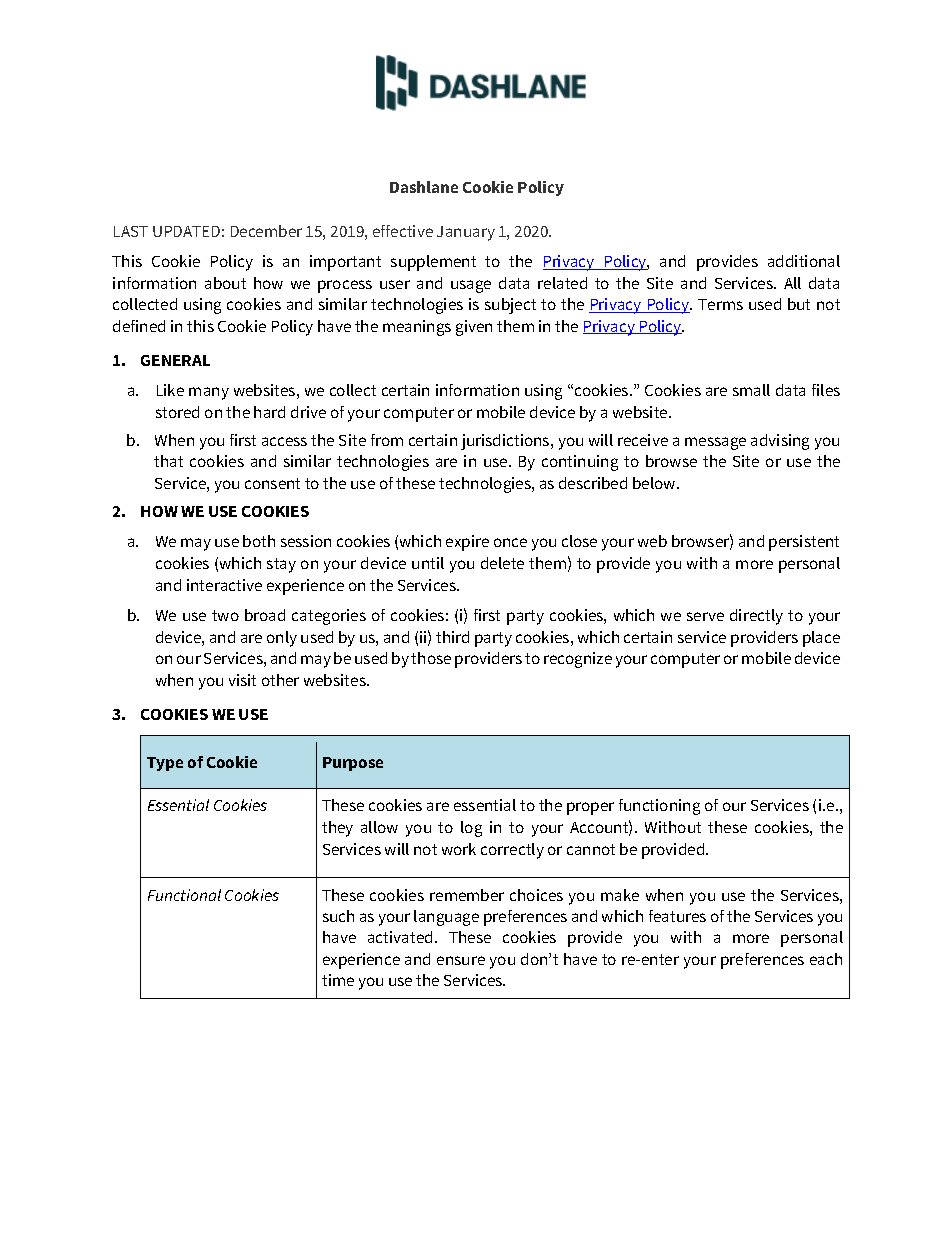 This screenshot has width=952, height=1233. I want to click on third, so click(452, 637).
